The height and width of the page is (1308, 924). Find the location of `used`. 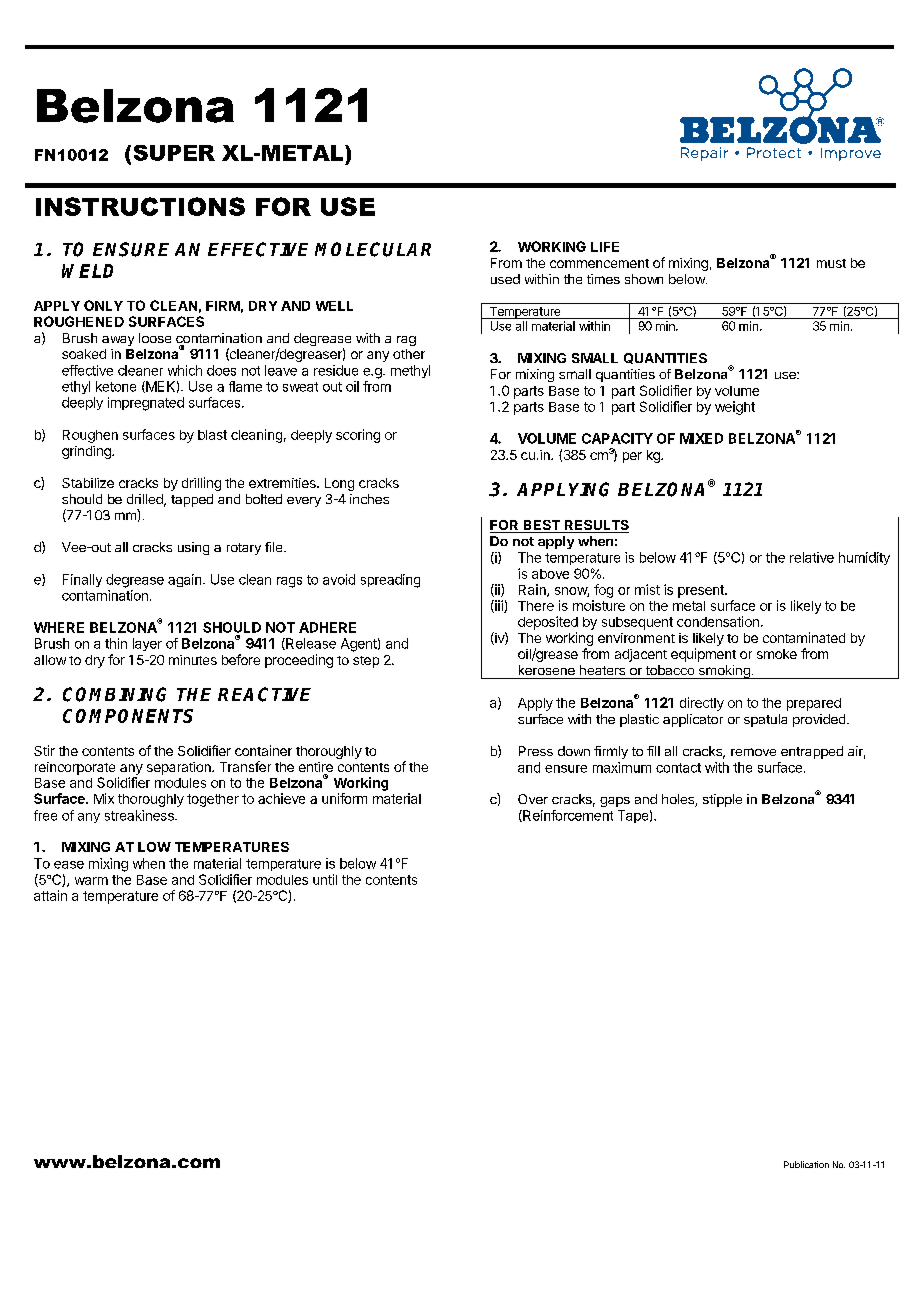

used is located at coordinates (505, 279).
